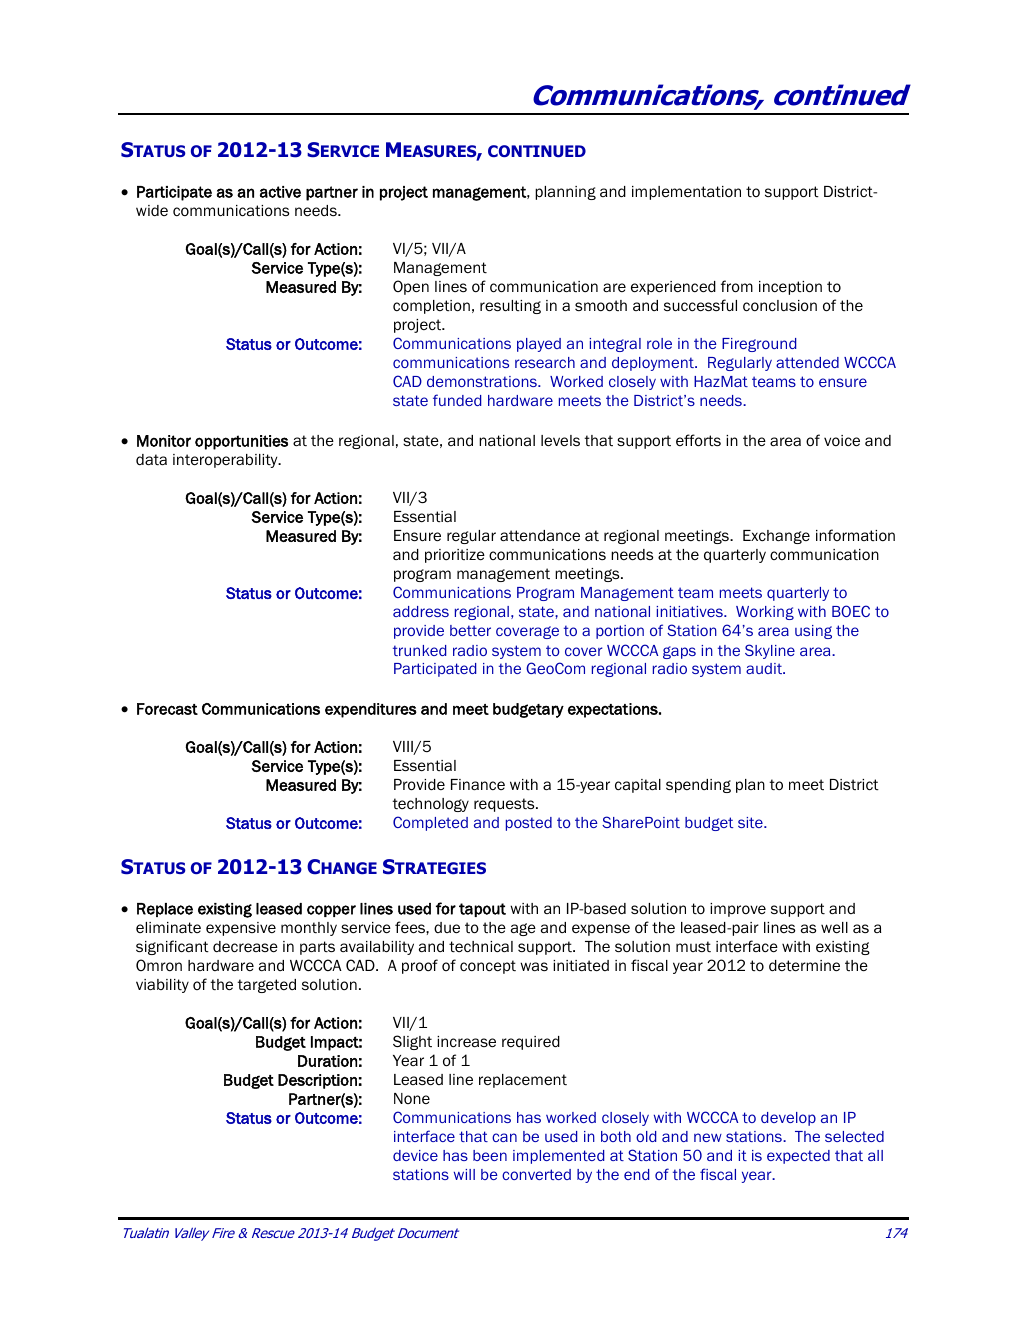 The height and width of the screenshot is (1330, 1027). I want to click on implementation, so click(686, 193).
